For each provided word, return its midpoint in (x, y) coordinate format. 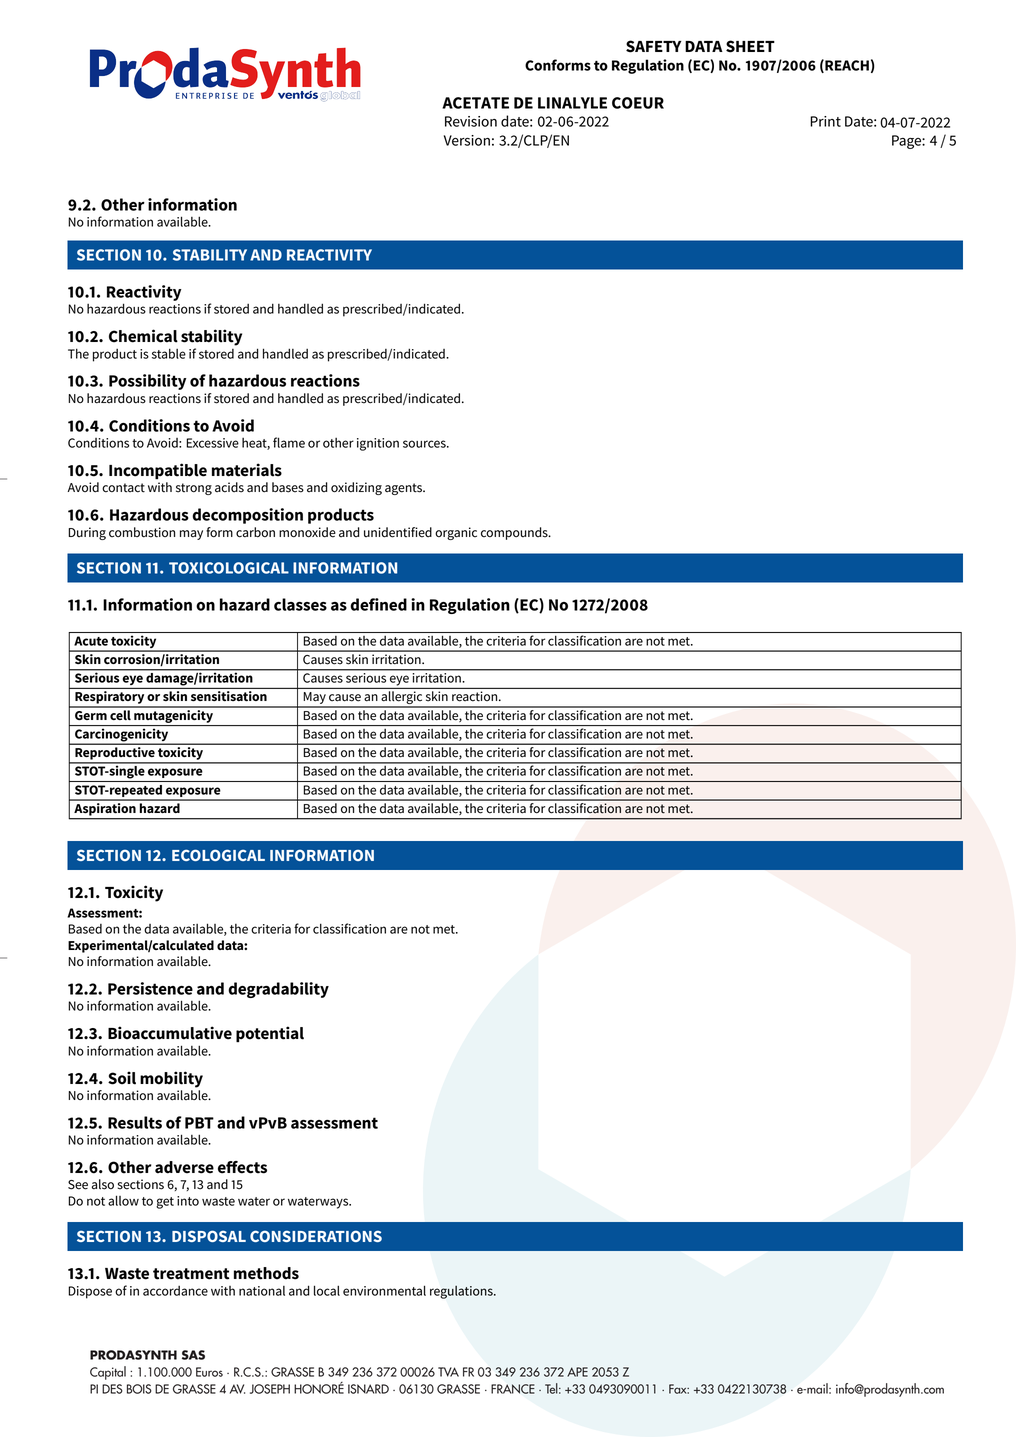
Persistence (150, 988)
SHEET (750, 46)
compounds (515, 533)
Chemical (143, 336)
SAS (193, 1355)
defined (378, 604)
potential (270, 1034)
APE (577, 1372)
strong (194, 489)
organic (456, 533)
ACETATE (475, 103)
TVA (448, 1372)
